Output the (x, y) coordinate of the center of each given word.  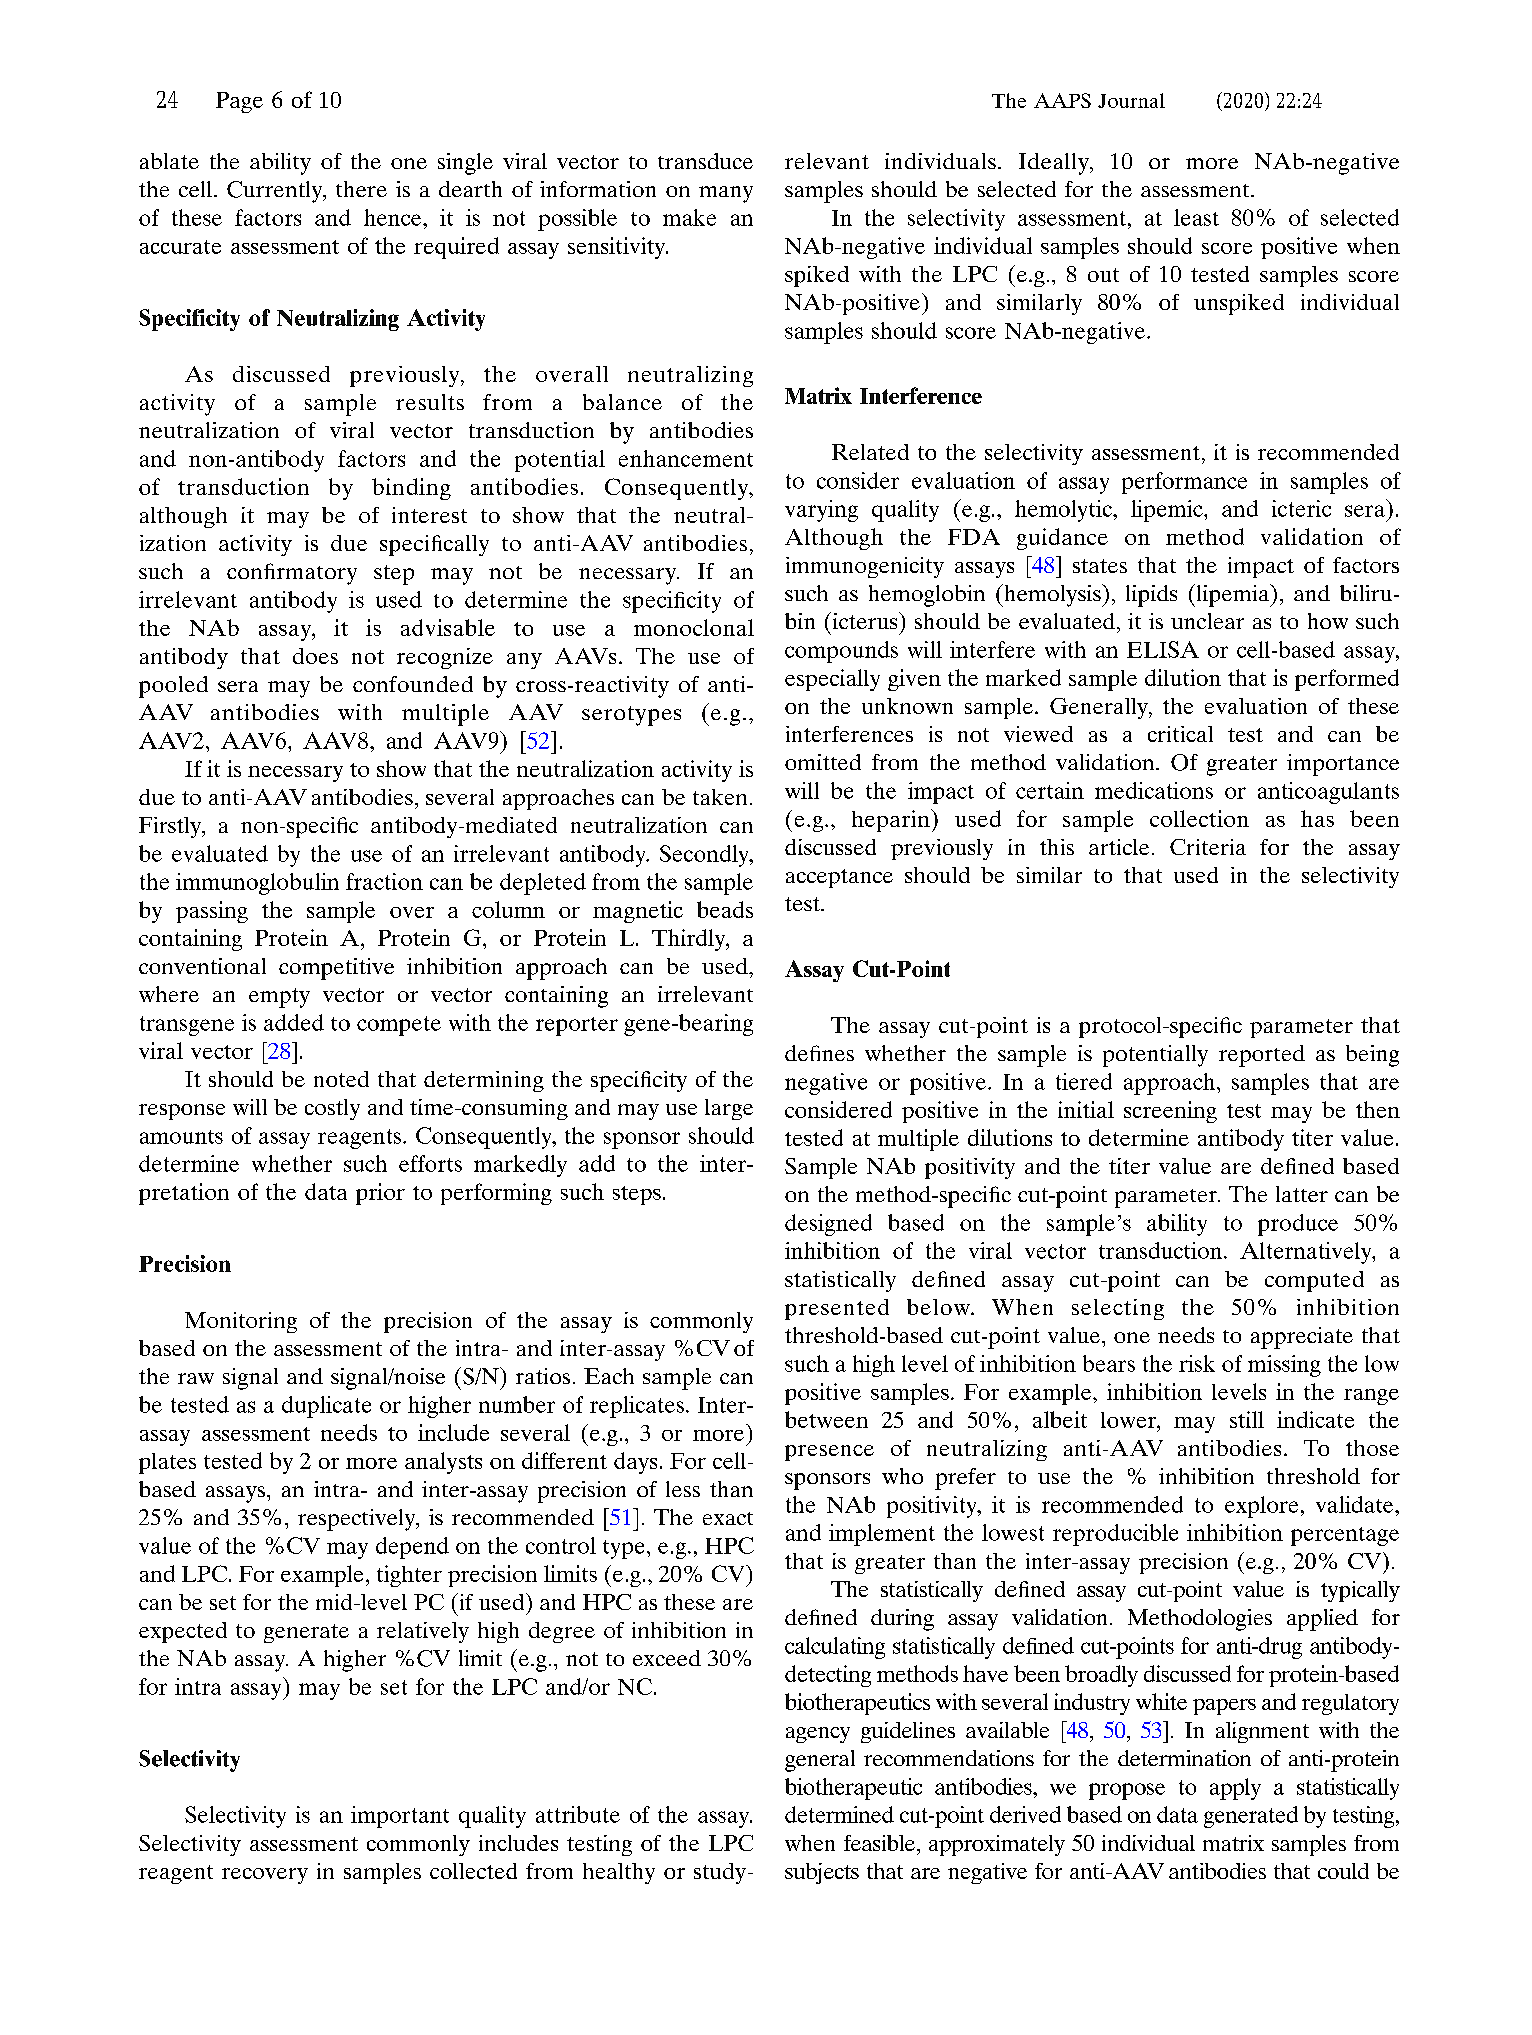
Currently (276, 192)
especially (832, 680)
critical (1180, 734)
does (315, 656)
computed (1314, 1281)
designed (828, 1225)
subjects (822, 1873)
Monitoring (241, 1322)
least (1196, 217)
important (400, 1817)
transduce (705, 161)
